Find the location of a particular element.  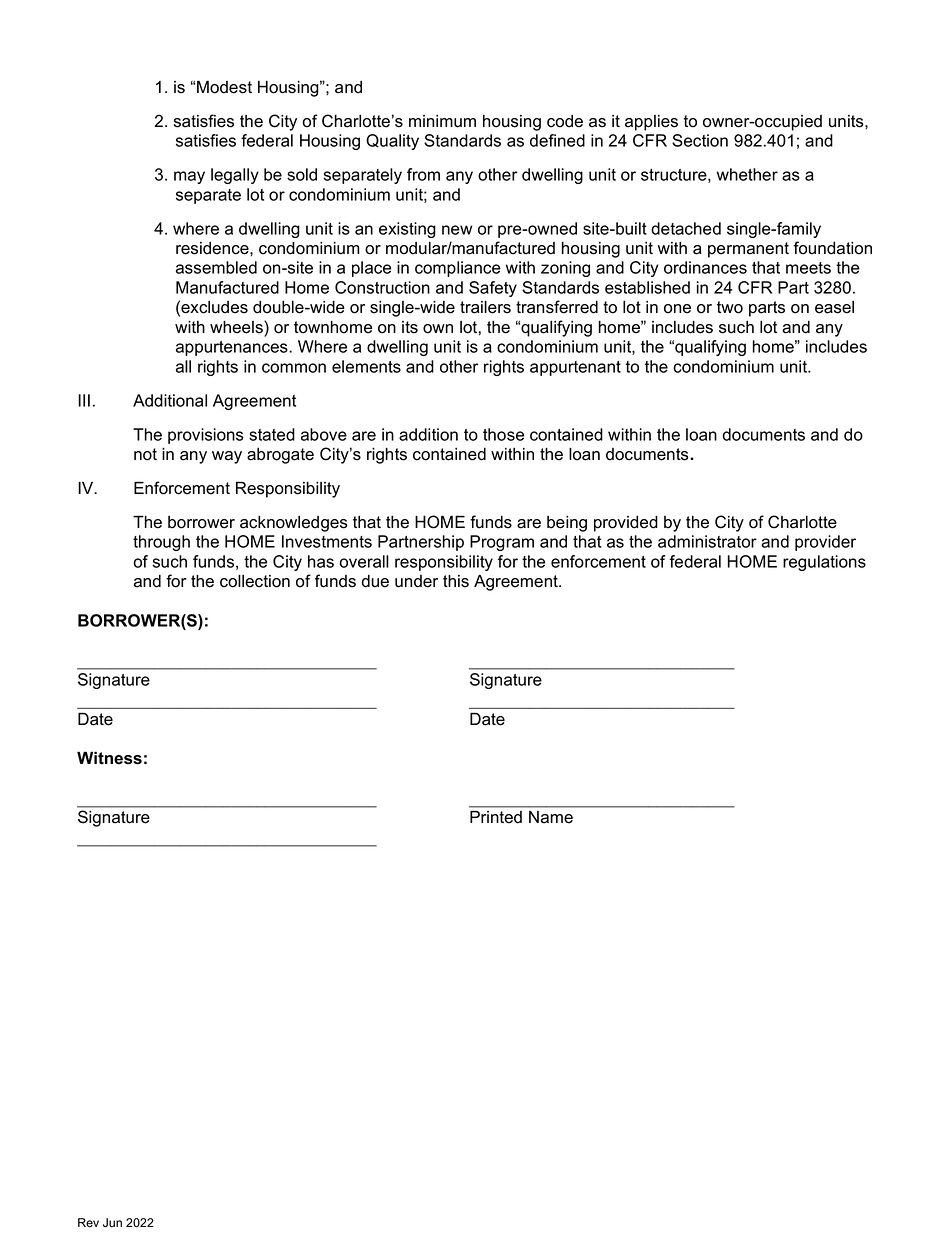

Printed is located at coordinates (496, 817).
